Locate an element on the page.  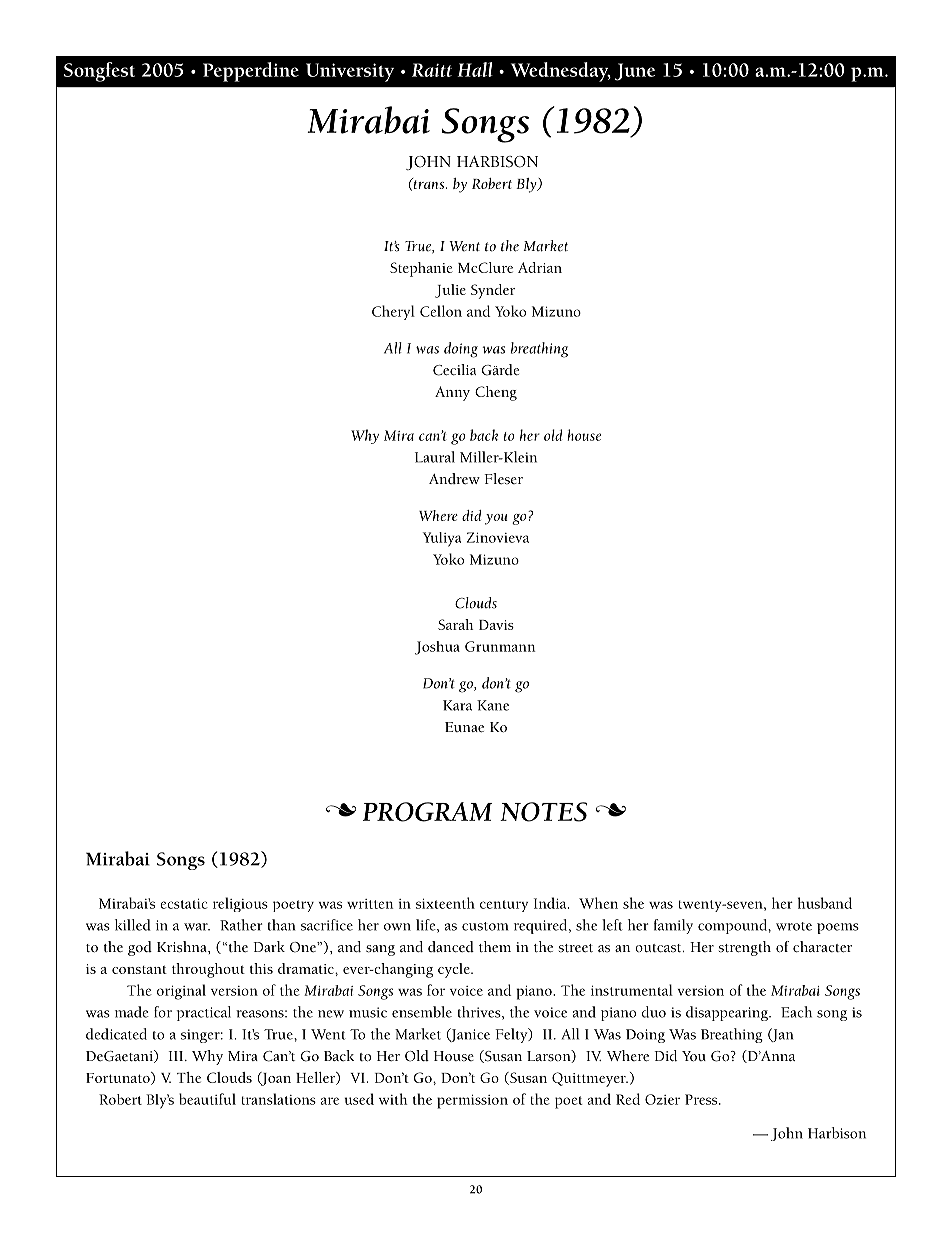
Cheryl is located at coordinates (393, 312).
